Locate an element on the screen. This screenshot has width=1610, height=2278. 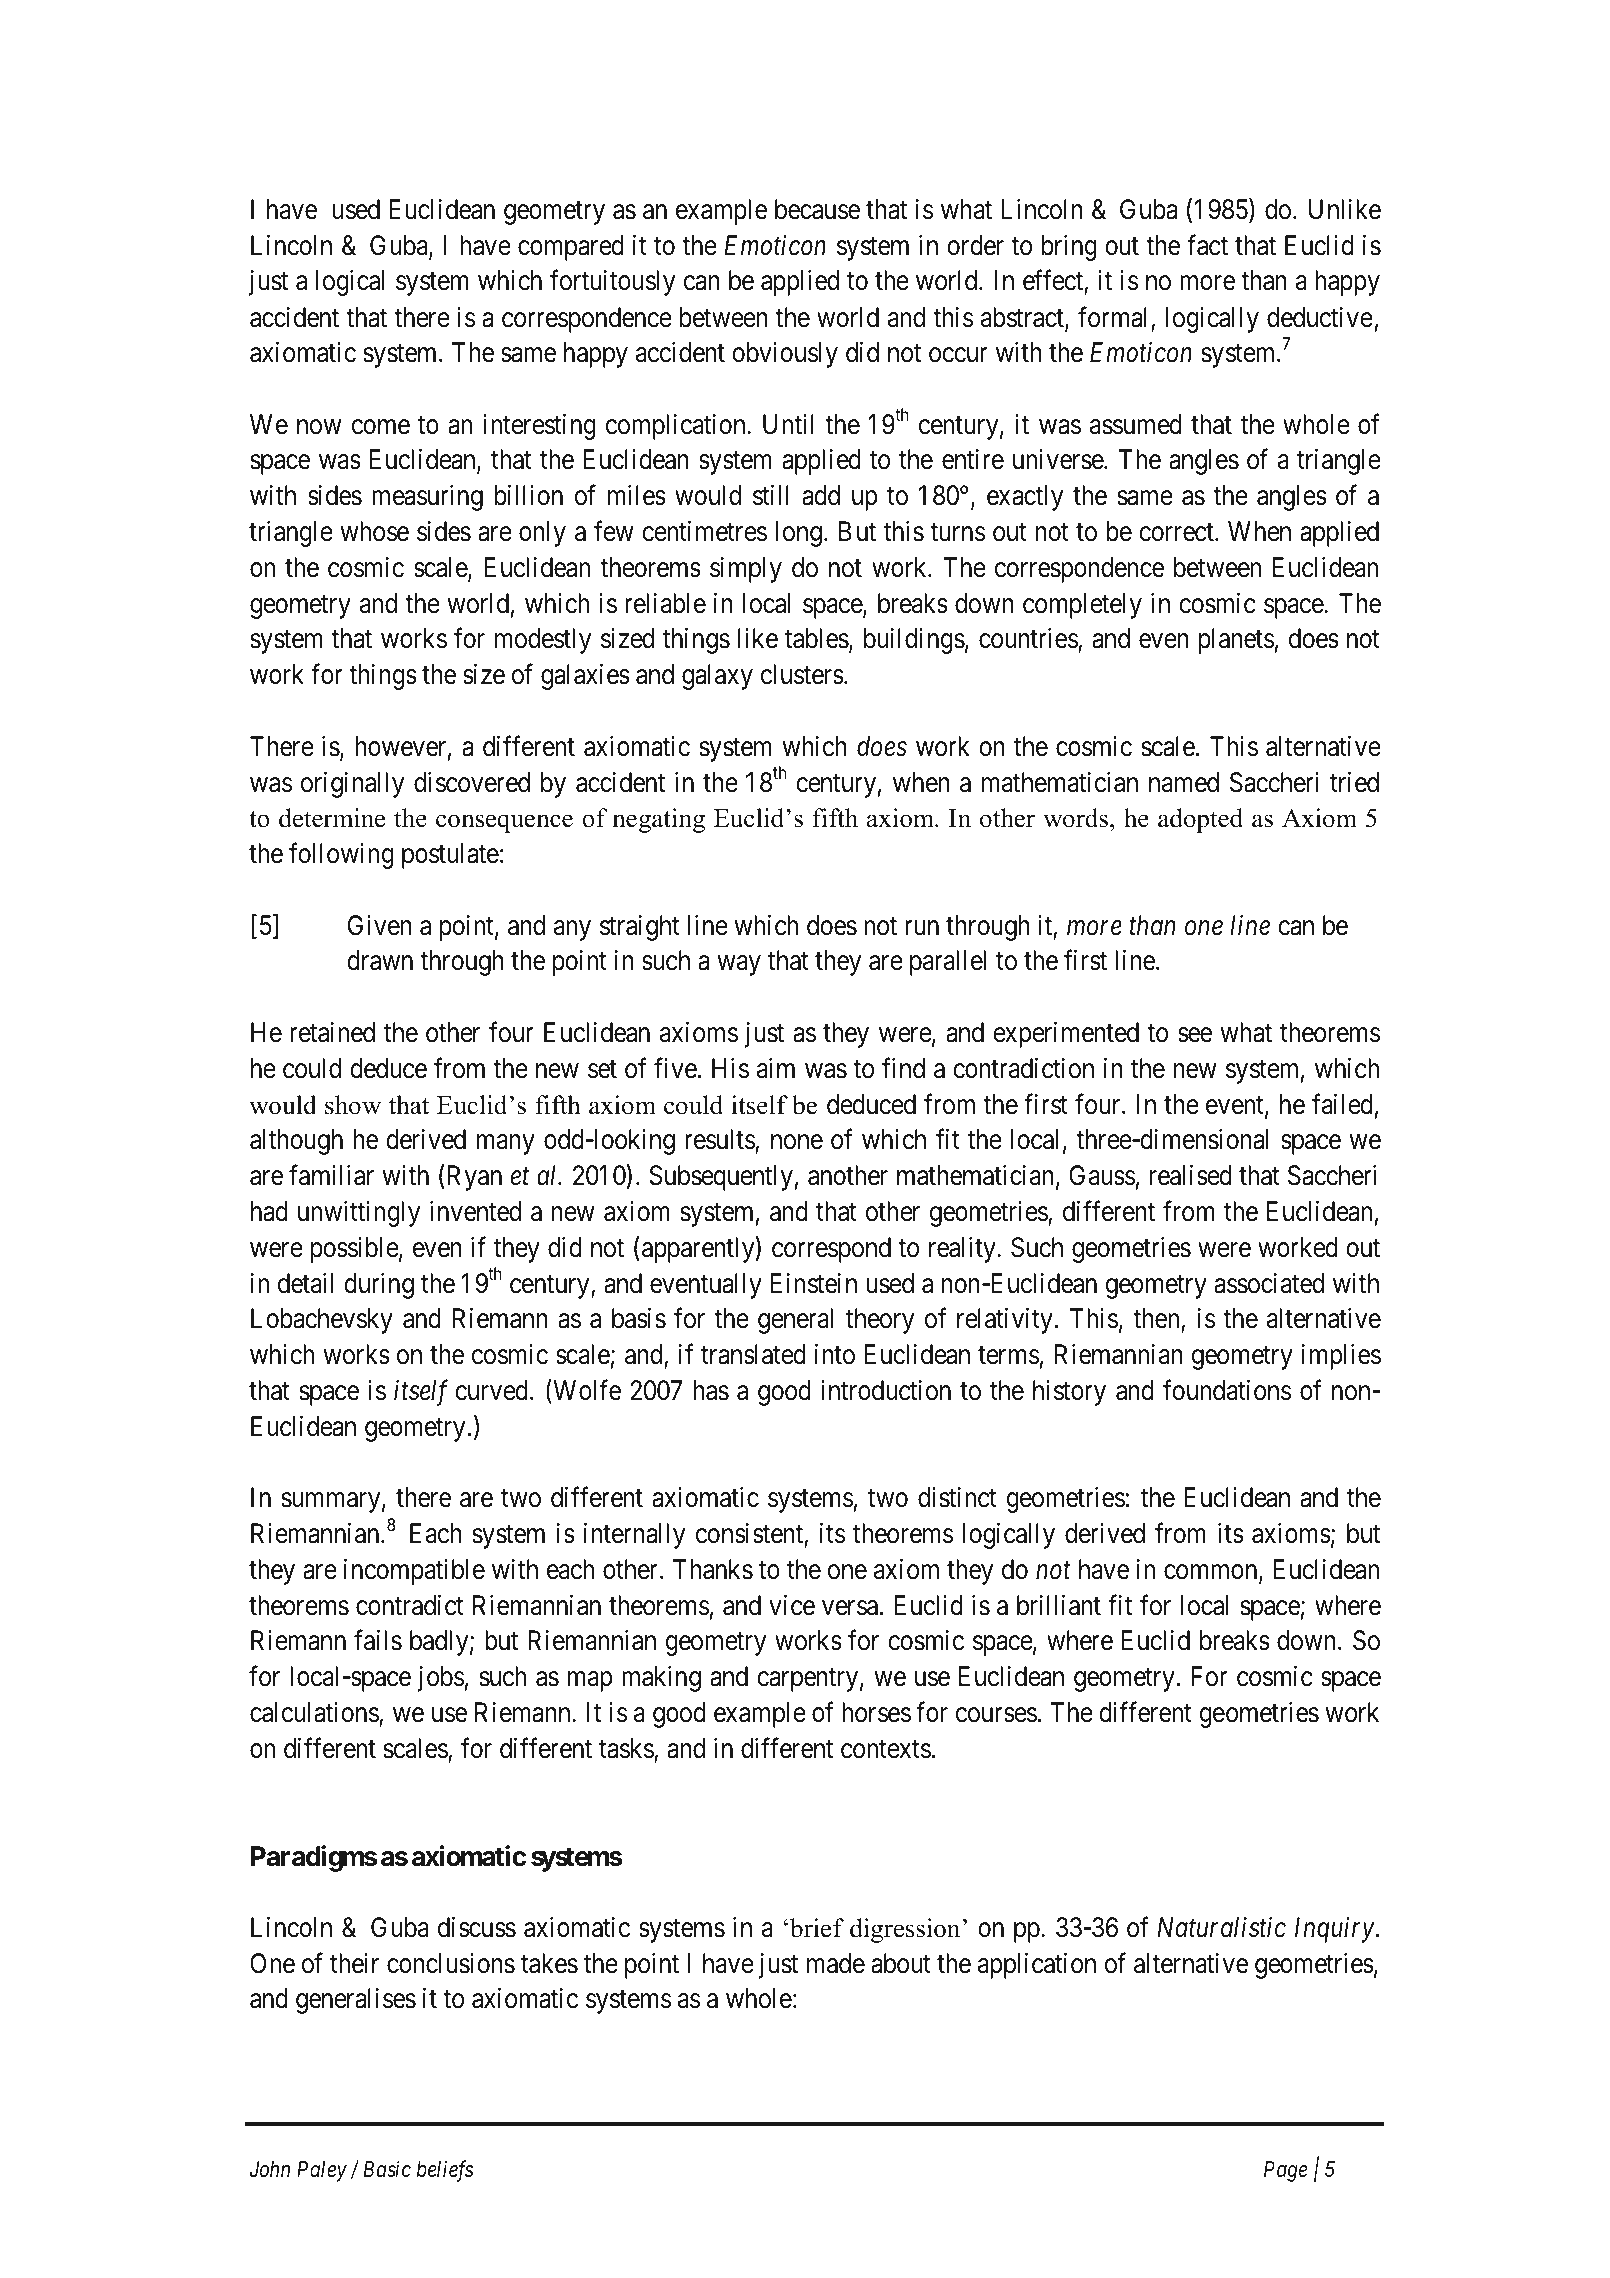
made is located at coordinates (836, 1963).
